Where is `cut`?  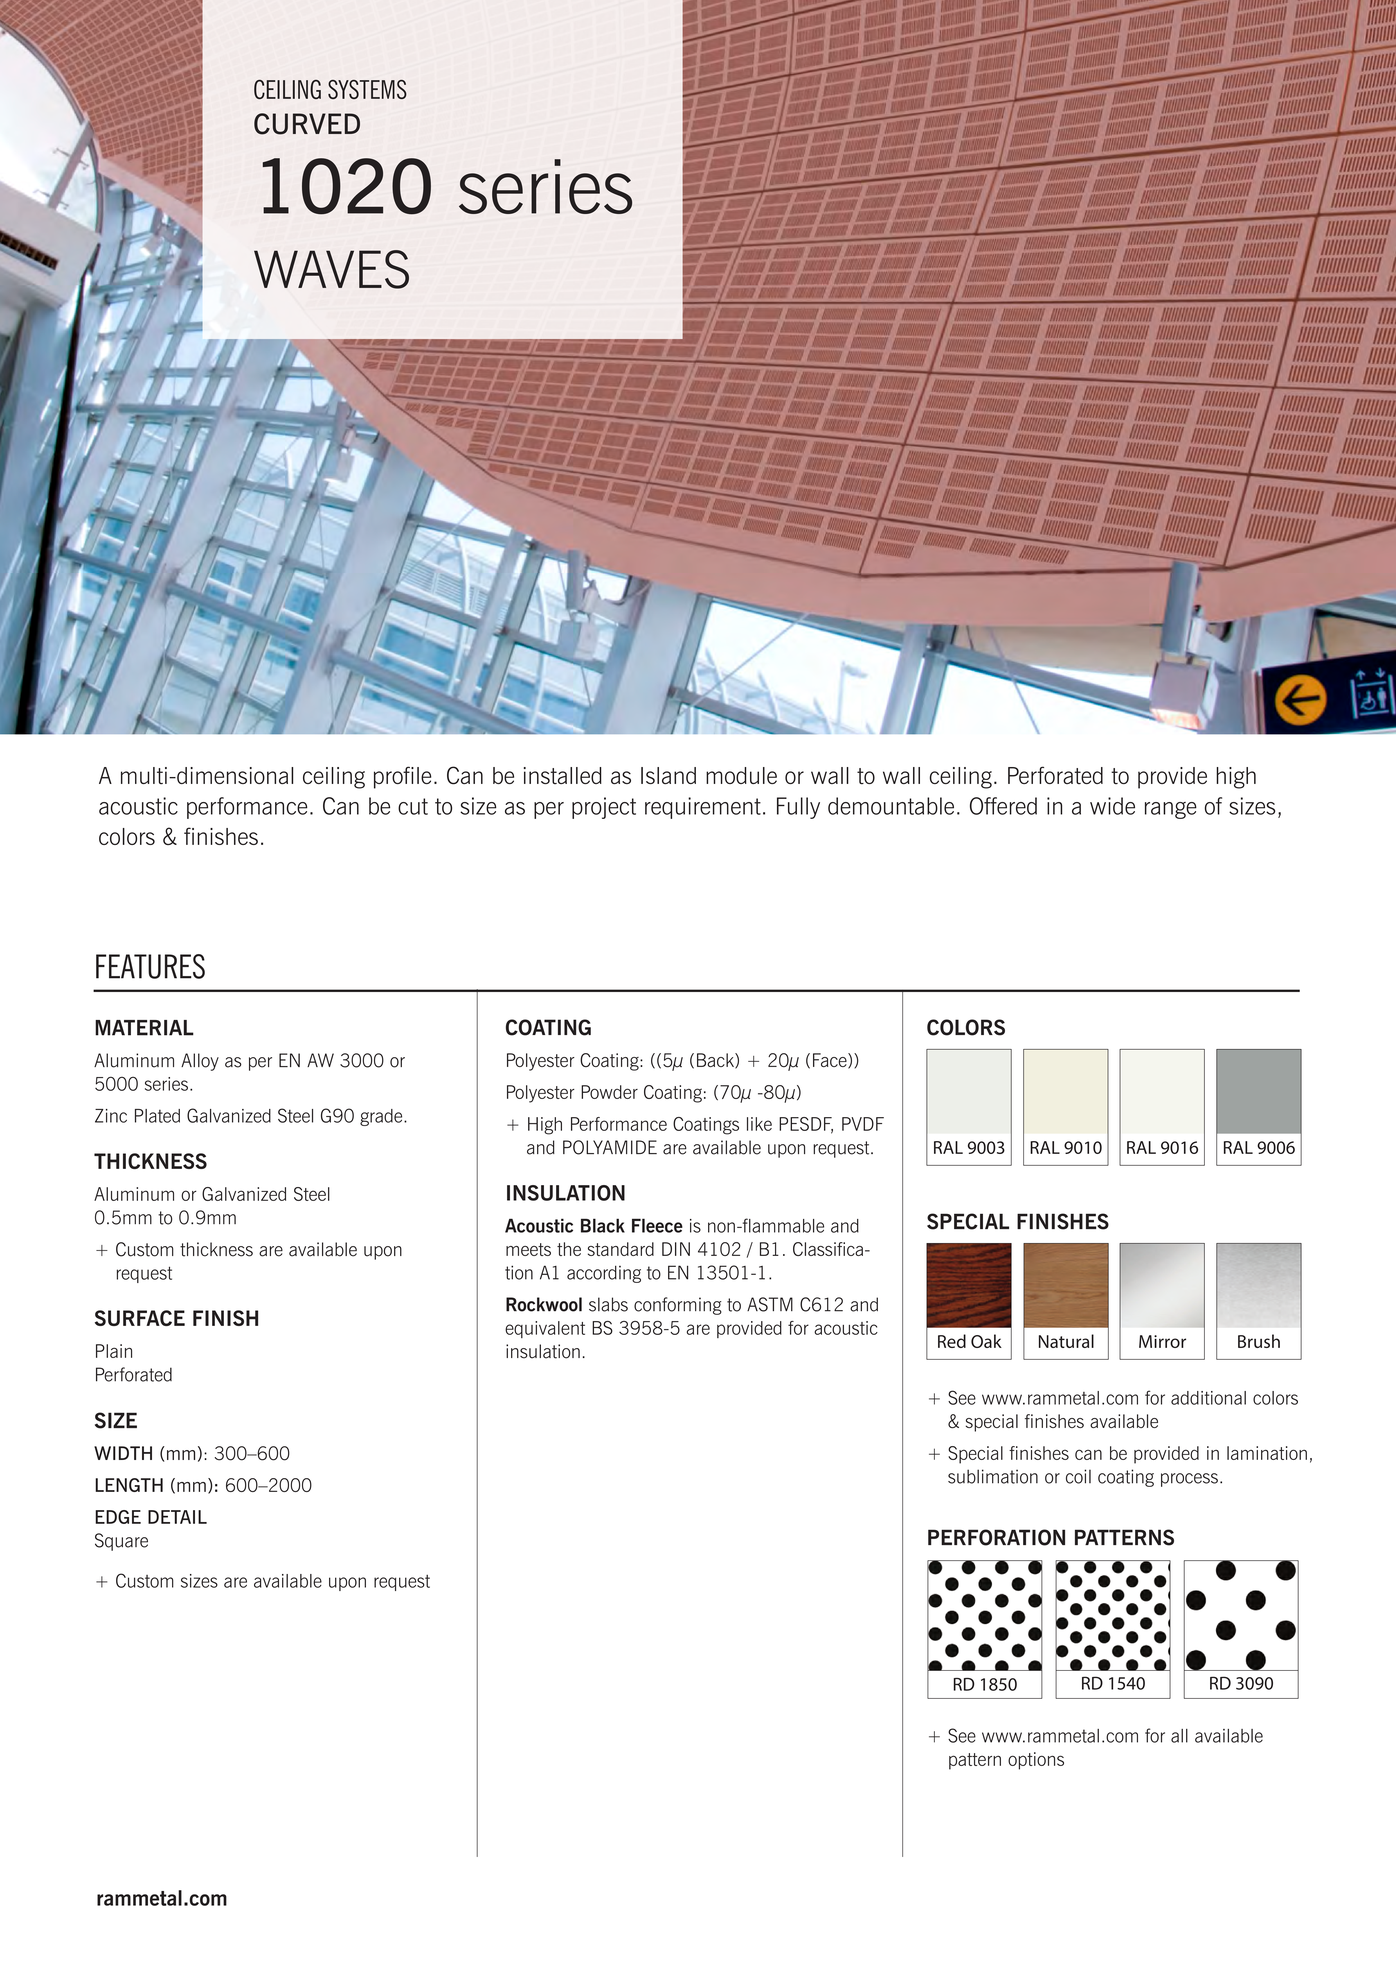
cut is located at coordinates (413, 806).
